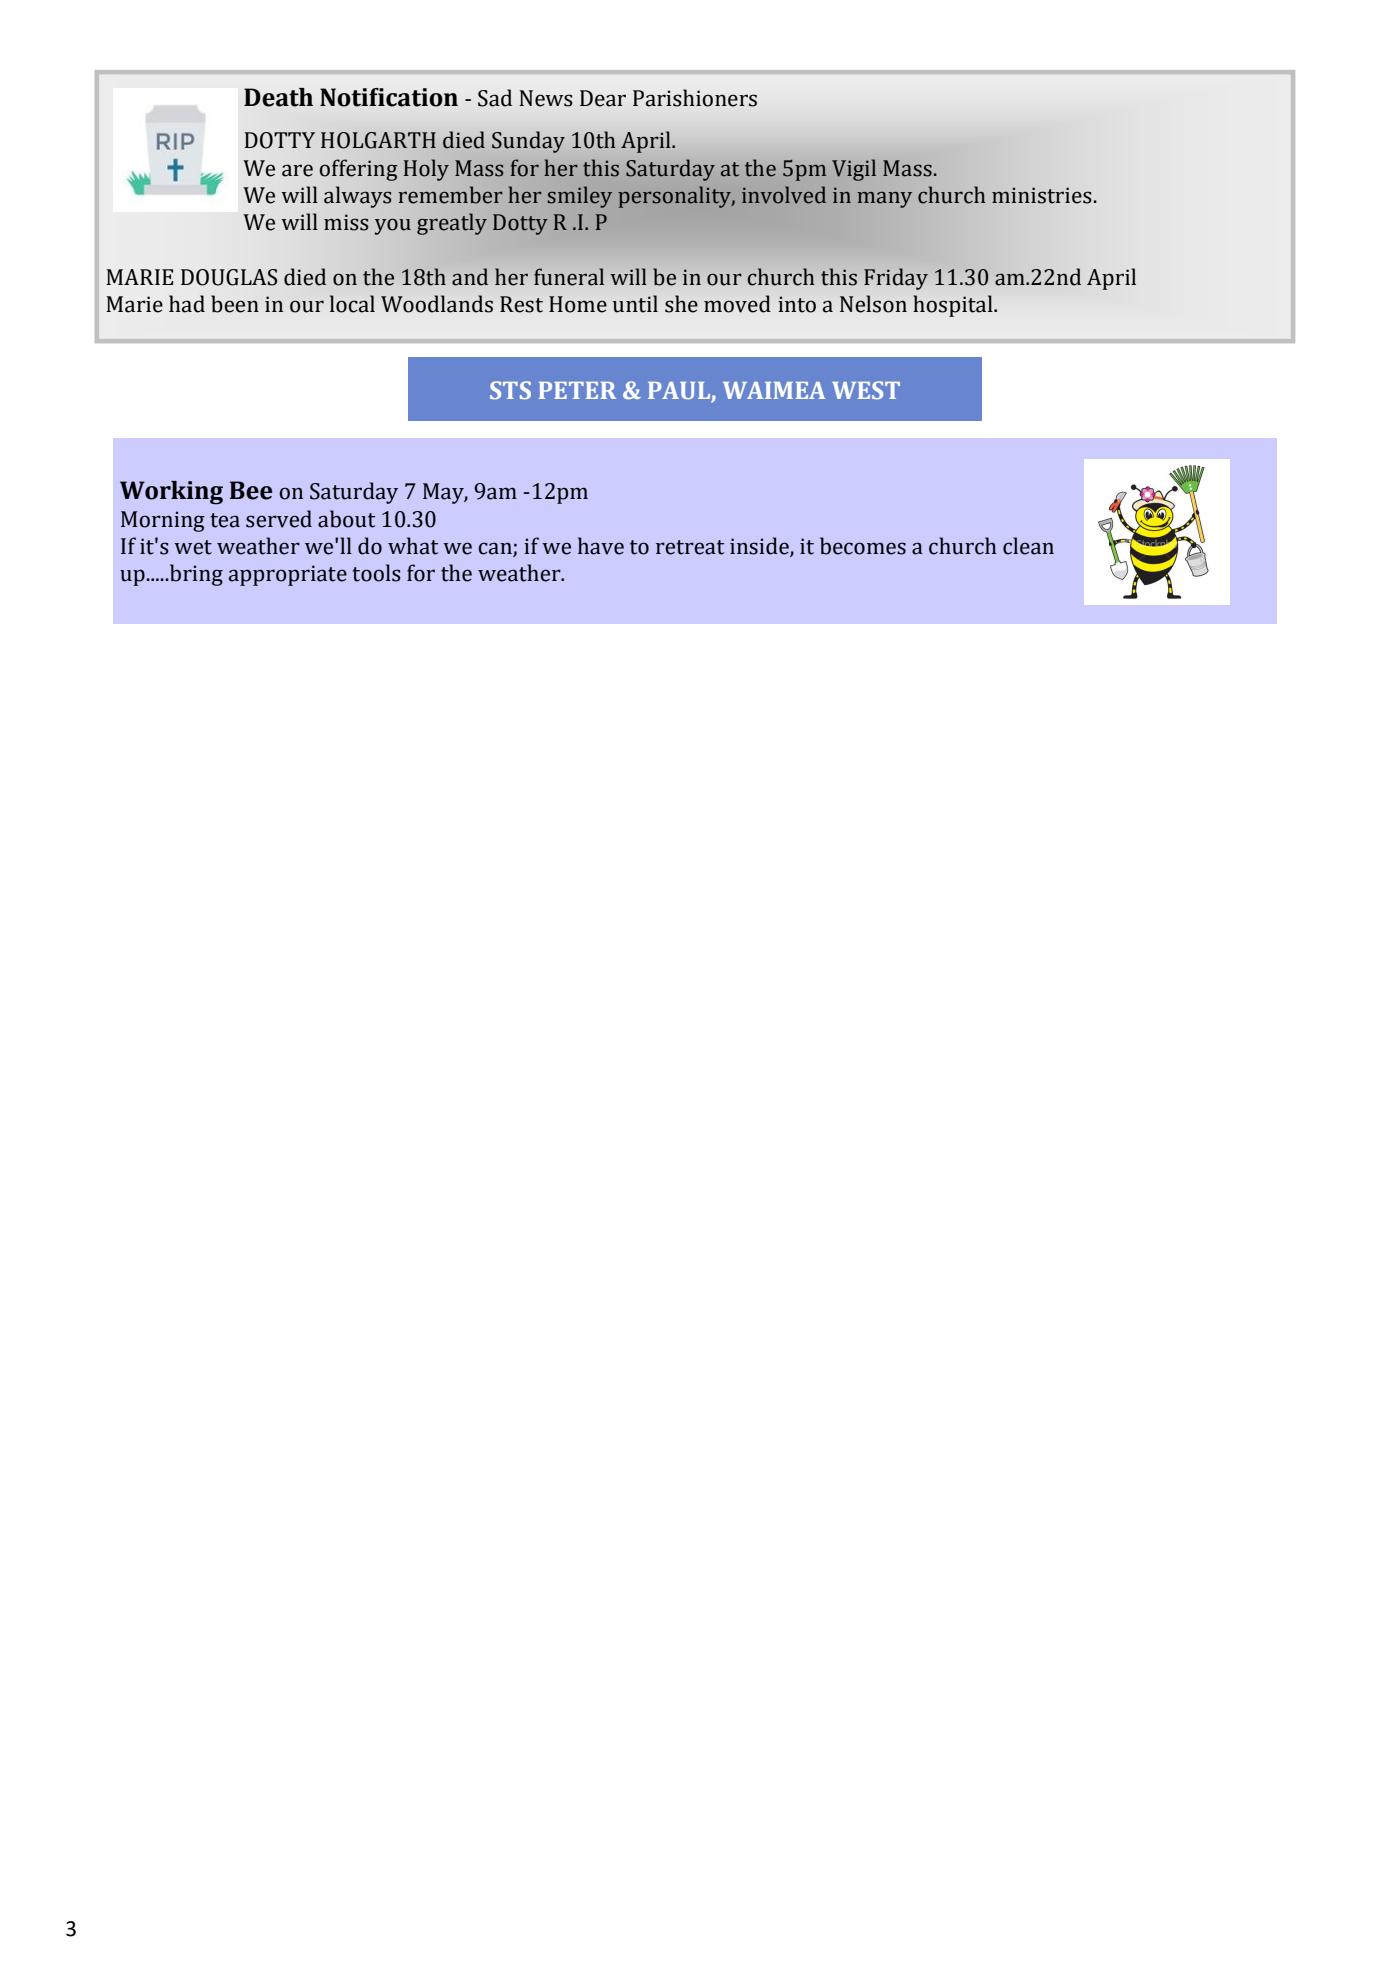  What do you see at coordinates (288, 575) in the image?
I see `appropriate` at bounding box center [288, 575].
